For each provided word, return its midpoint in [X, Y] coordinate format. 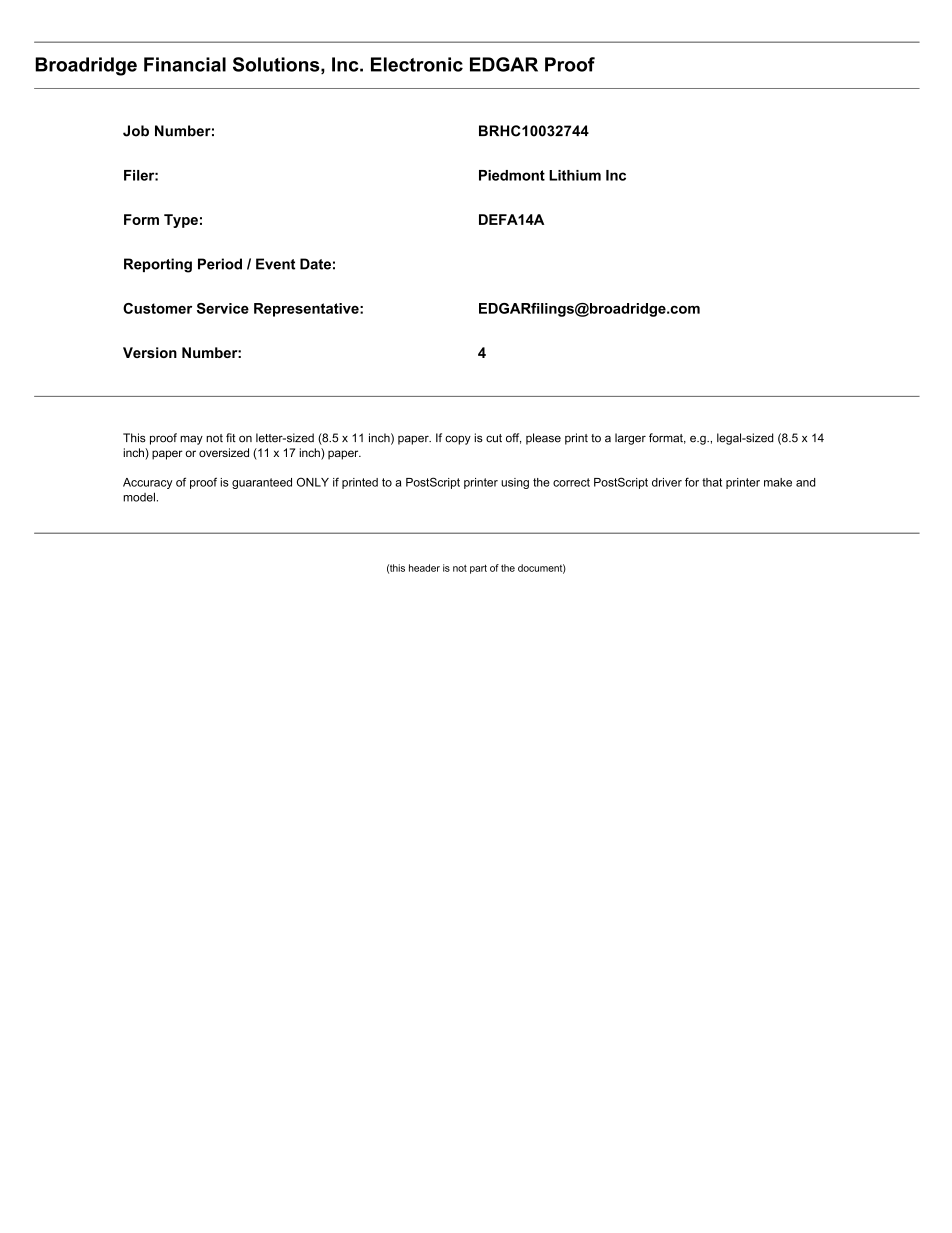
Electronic [417, 64]
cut [494, 438]
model [139, 497]
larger [630, 439]
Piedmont [512, 175]
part [478, 569]
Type [181, 221]
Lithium [575, 175]
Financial [185, 64]
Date [315, 264]
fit [231, 437]
